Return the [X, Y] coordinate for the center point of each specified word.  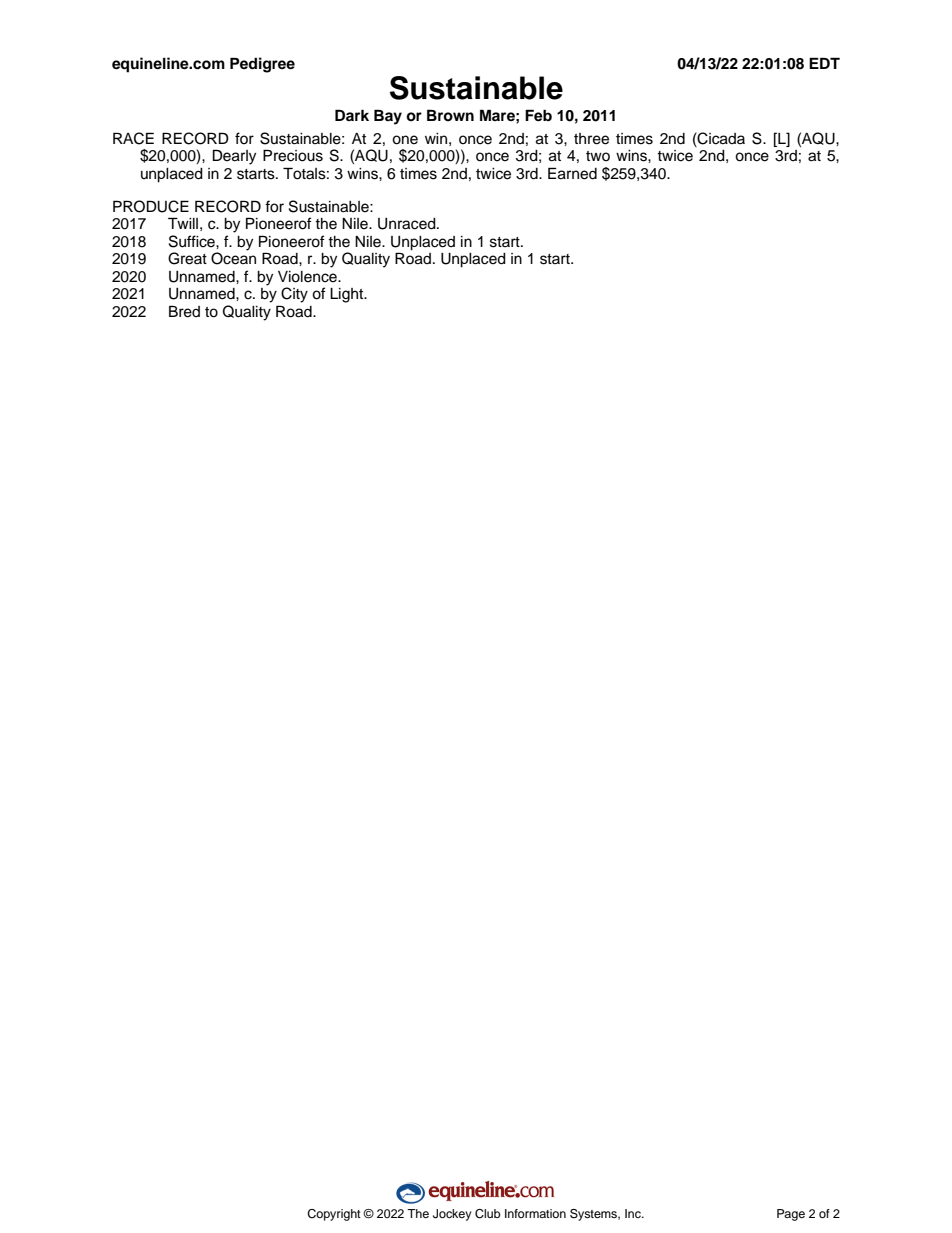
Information [535, 1213]
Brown [450, 115]
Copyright [334, 1215]
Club [488, 1214]
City [294, 295]
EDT [824, 63]
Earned [572, 173]
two [598, 156]
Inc [634, 1213]
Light [348, 295]
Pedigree [262, 65]
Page [791, 1215]
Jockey [452, 1215]
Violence [308, 277]
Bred [184, 311]
